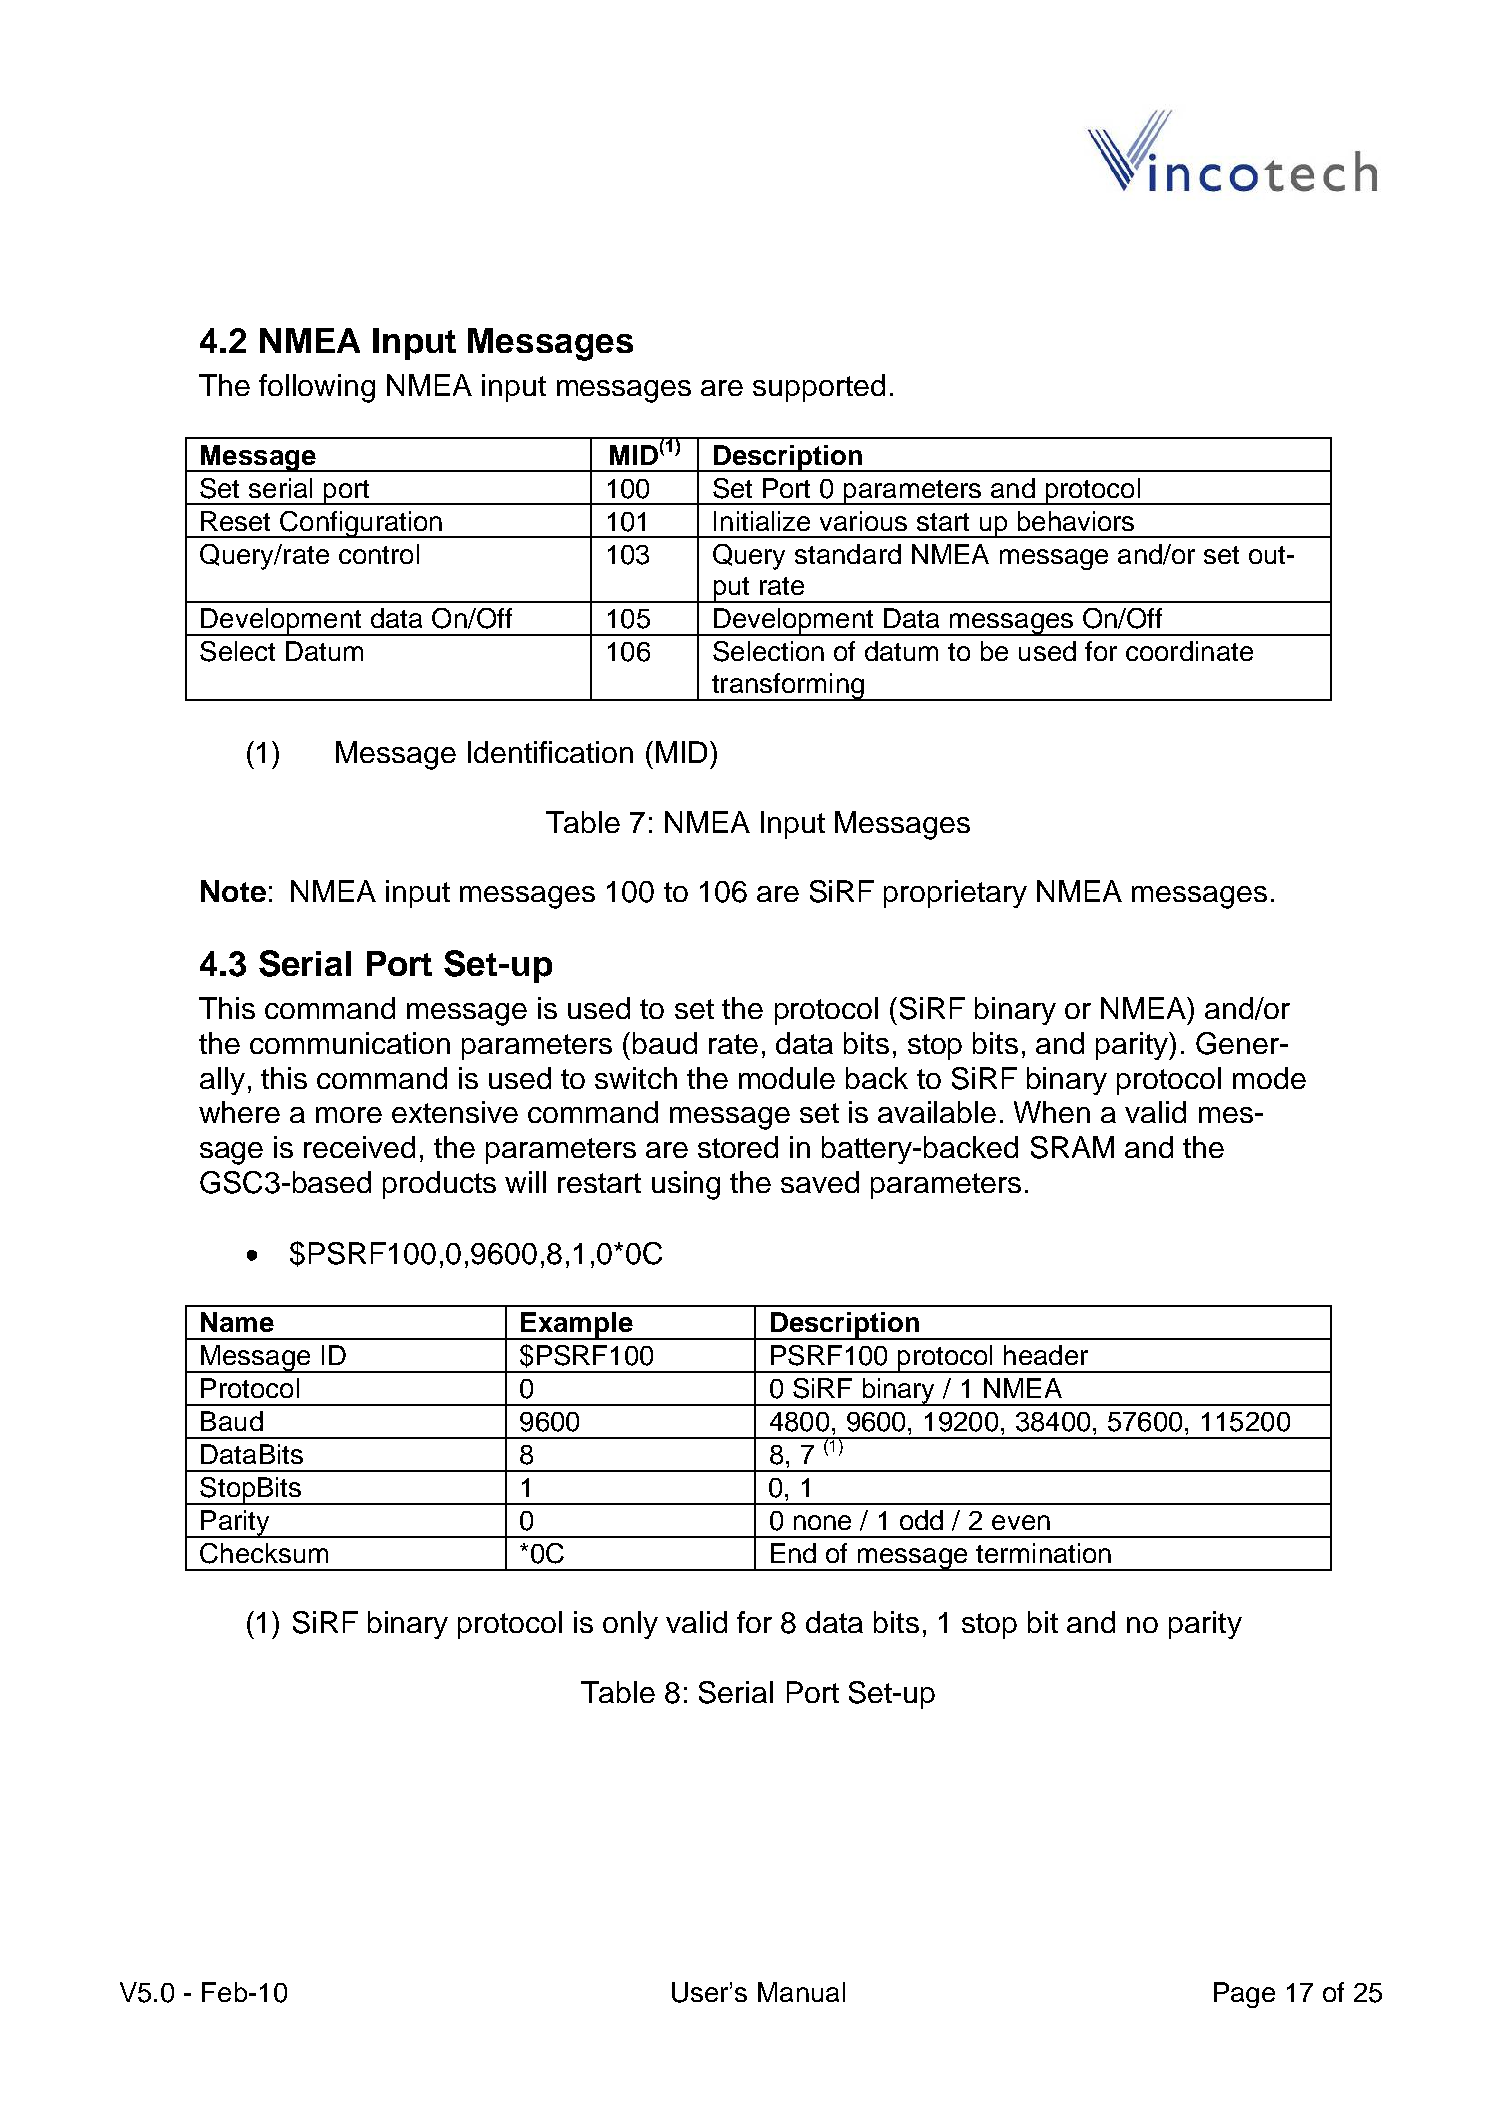 The height and width of the screenshot is (2115, 1495). What do you see at coordinates (1072, 1147) in the screenshot?
I see `SRAM` at bounding box center [1072, 1147].
